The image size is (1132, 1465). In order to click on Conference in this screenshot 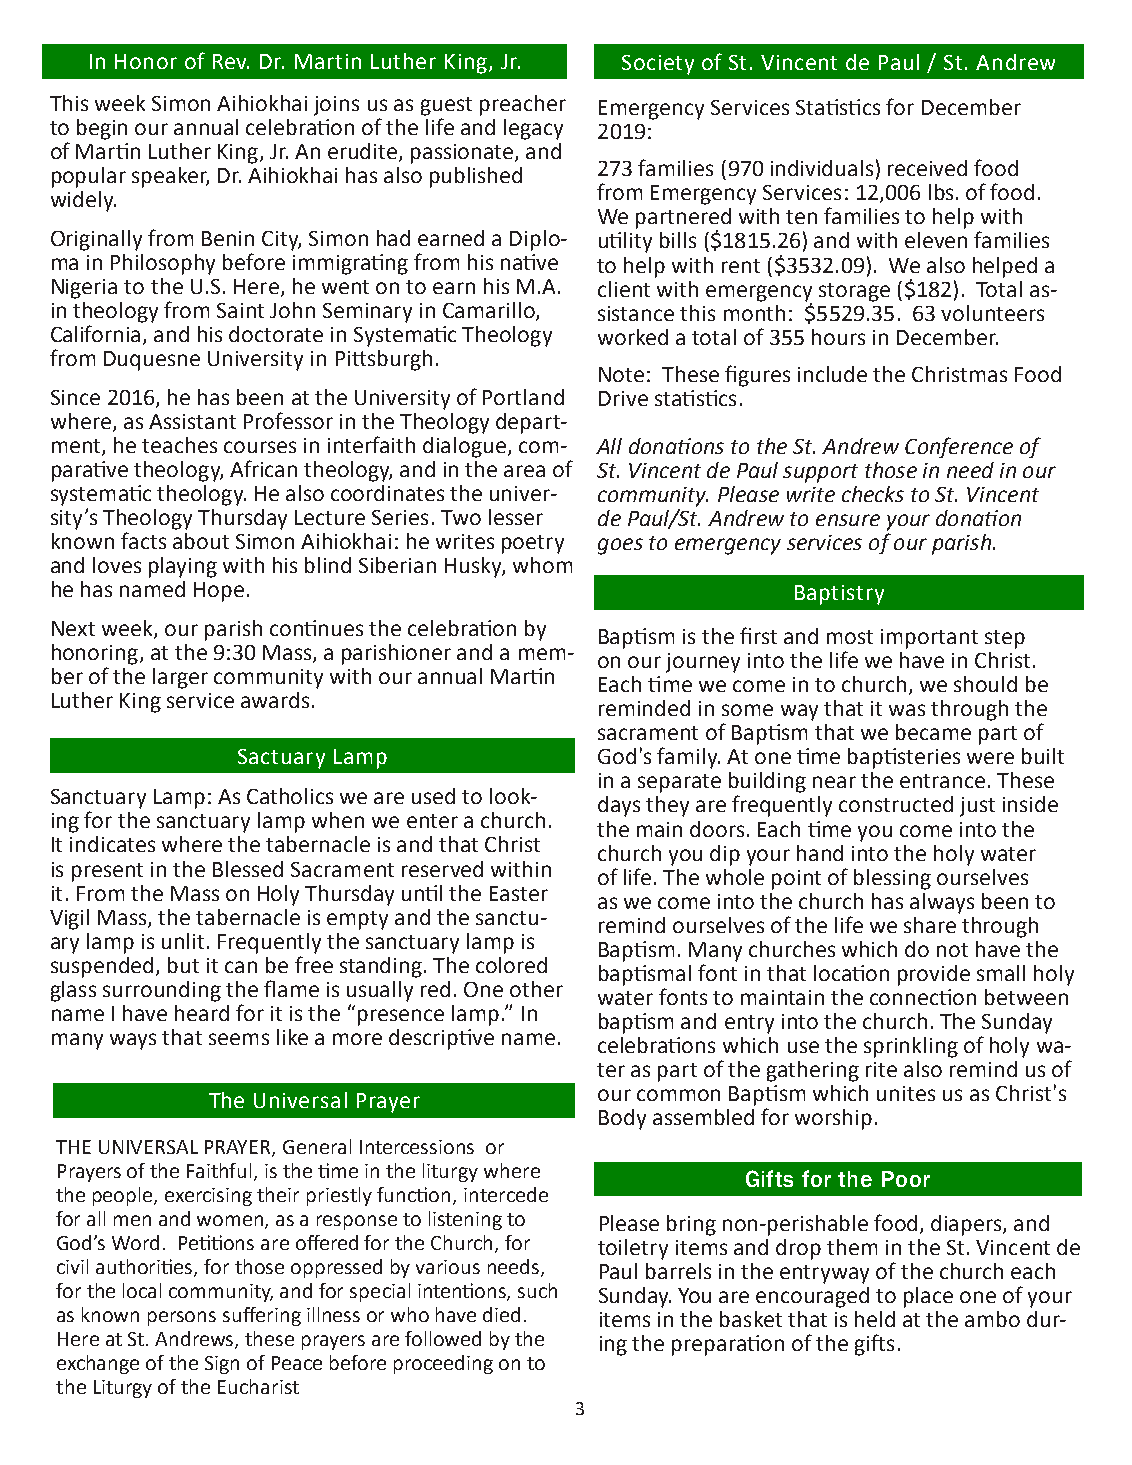, I will do `click(959, 447)`.
